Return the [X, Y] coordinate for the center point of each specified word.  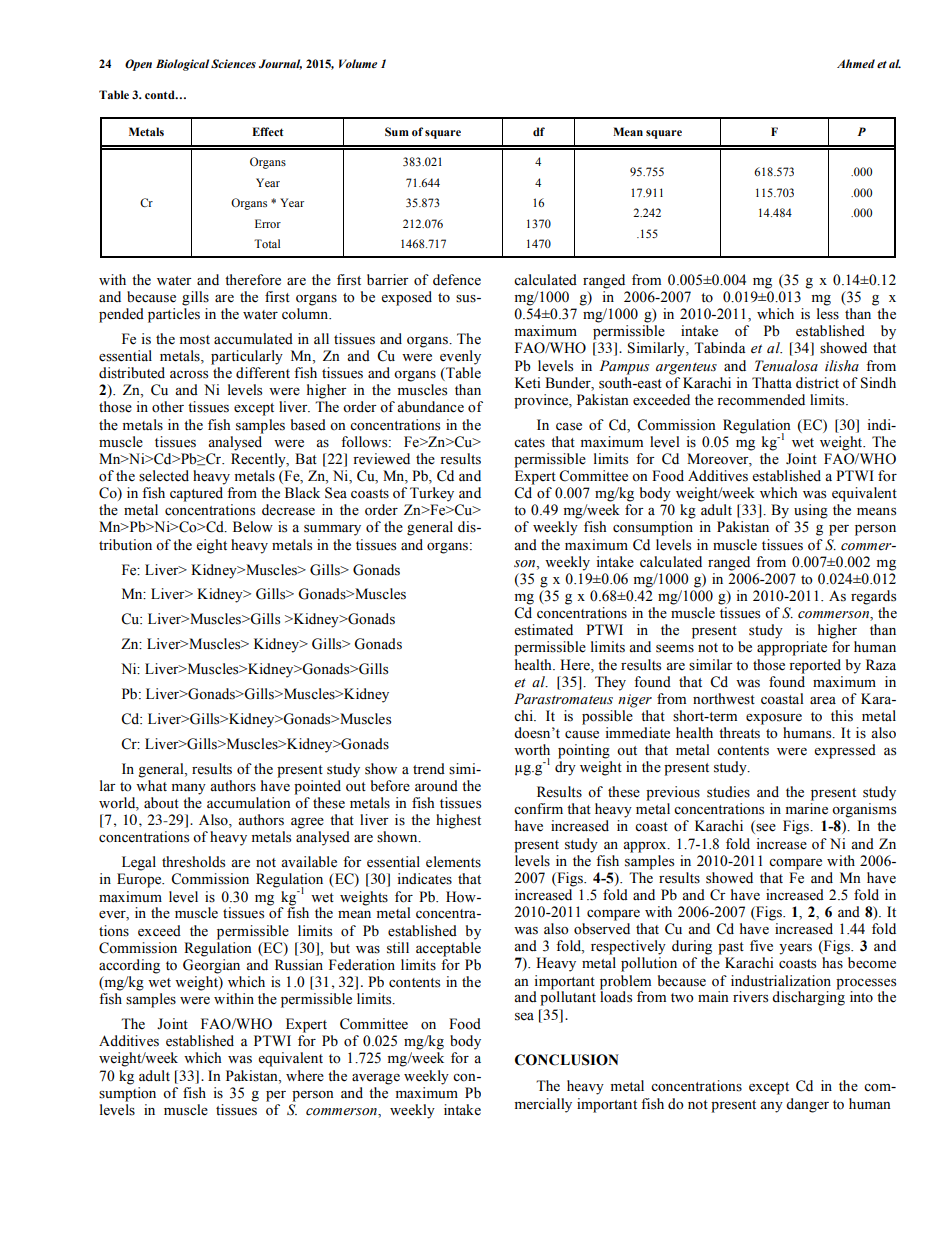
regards [873, 597]
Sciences [233, 63]
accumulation [249, 803]
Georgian [211, 966]
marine [807, 809]
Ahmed [856, 63]
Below [253, 527]
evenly [460, 357]
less [828, 314]
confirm [538, 809]
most [195, 340]
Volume [358, 63]
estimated [543, 630]
